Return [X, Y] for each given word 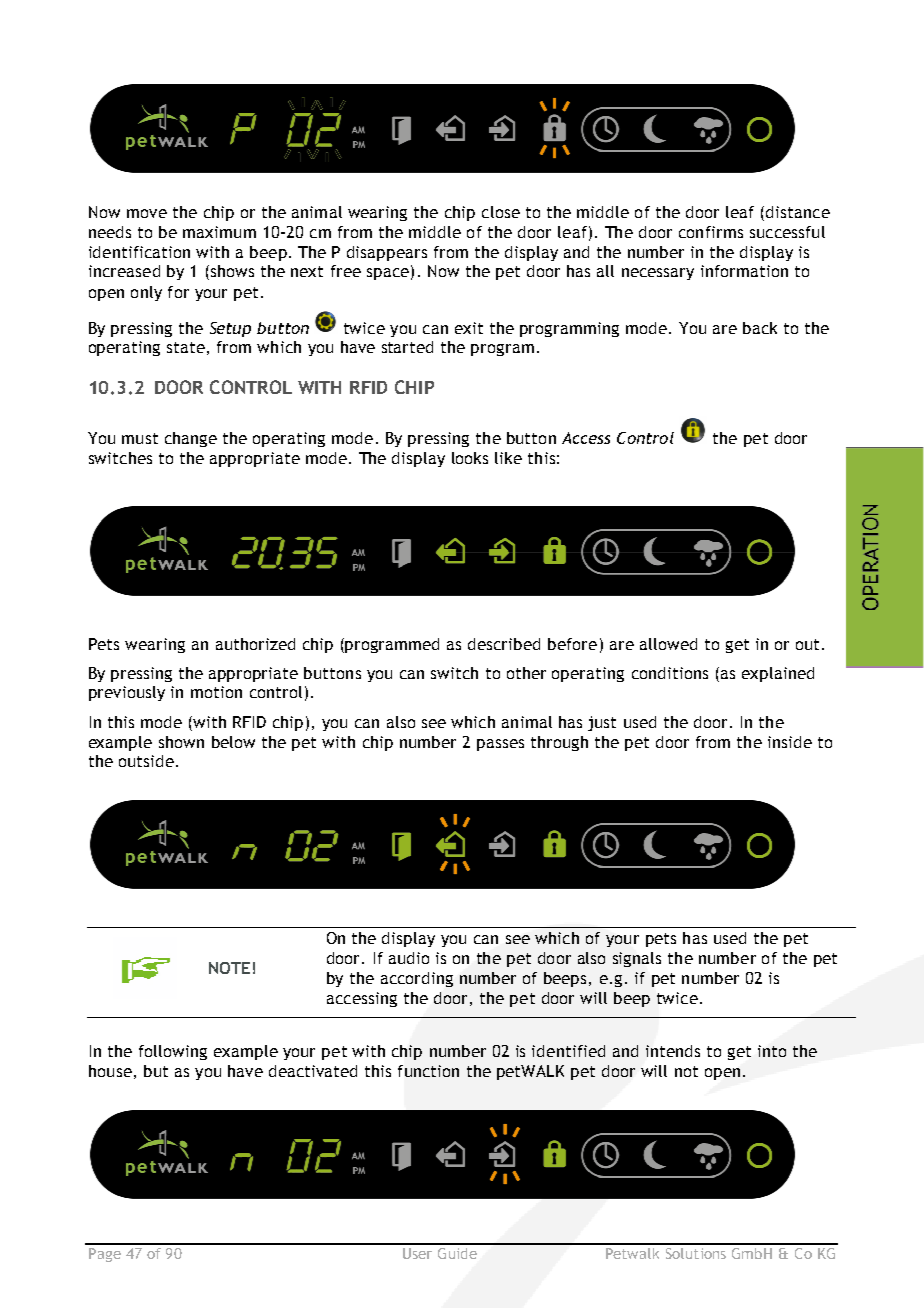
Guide [457, 1253]
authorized [255, 644]
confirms [711, 232]
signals [637, 959]
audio [409, 958]
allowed [668, 644]
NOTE [229, 968]
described [504, 644]
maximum [219, 232]
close [501, 212]
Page [105, 1255]
